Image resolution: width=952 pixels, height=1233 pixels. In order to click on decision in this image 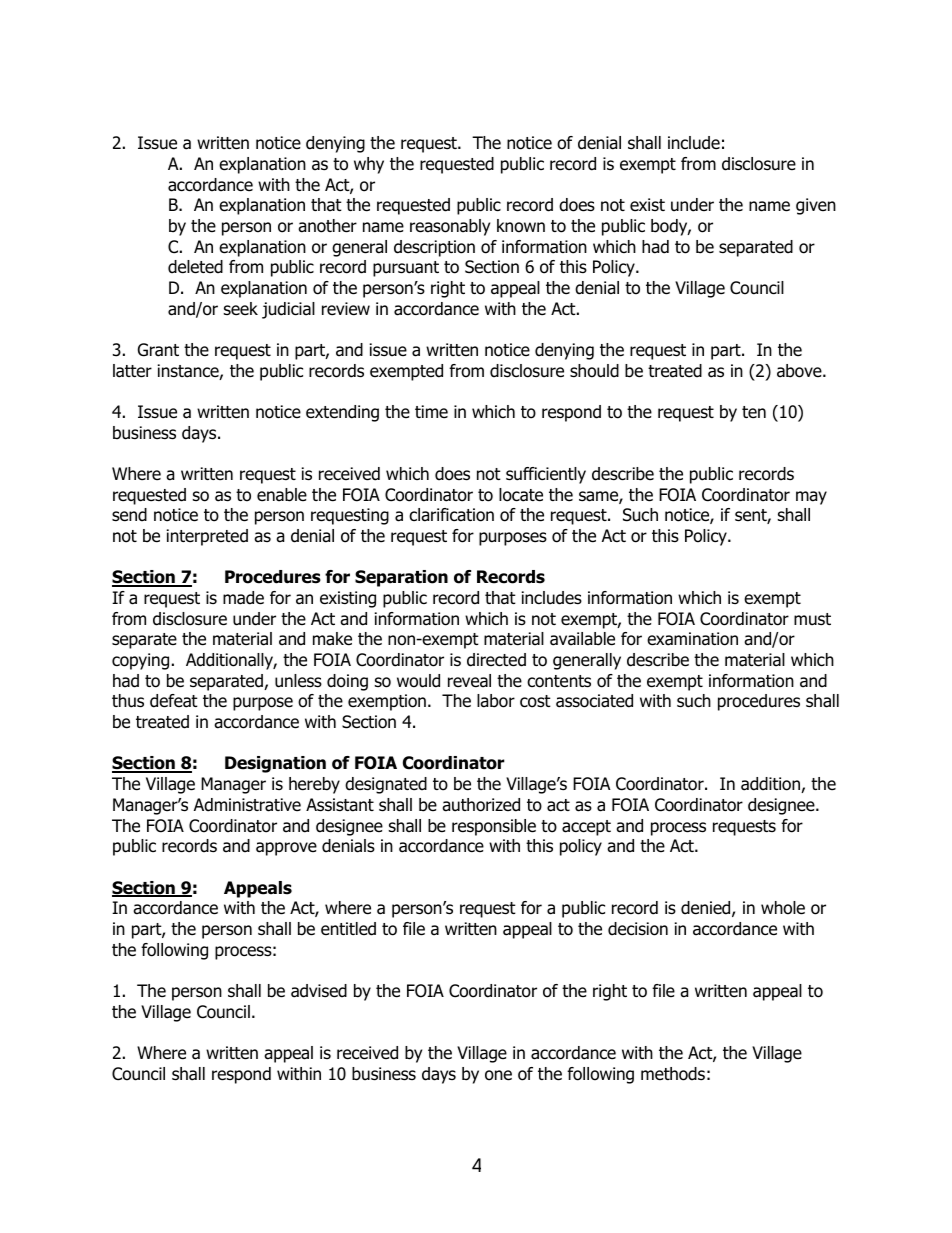, I will do `click(638, 929)`.
